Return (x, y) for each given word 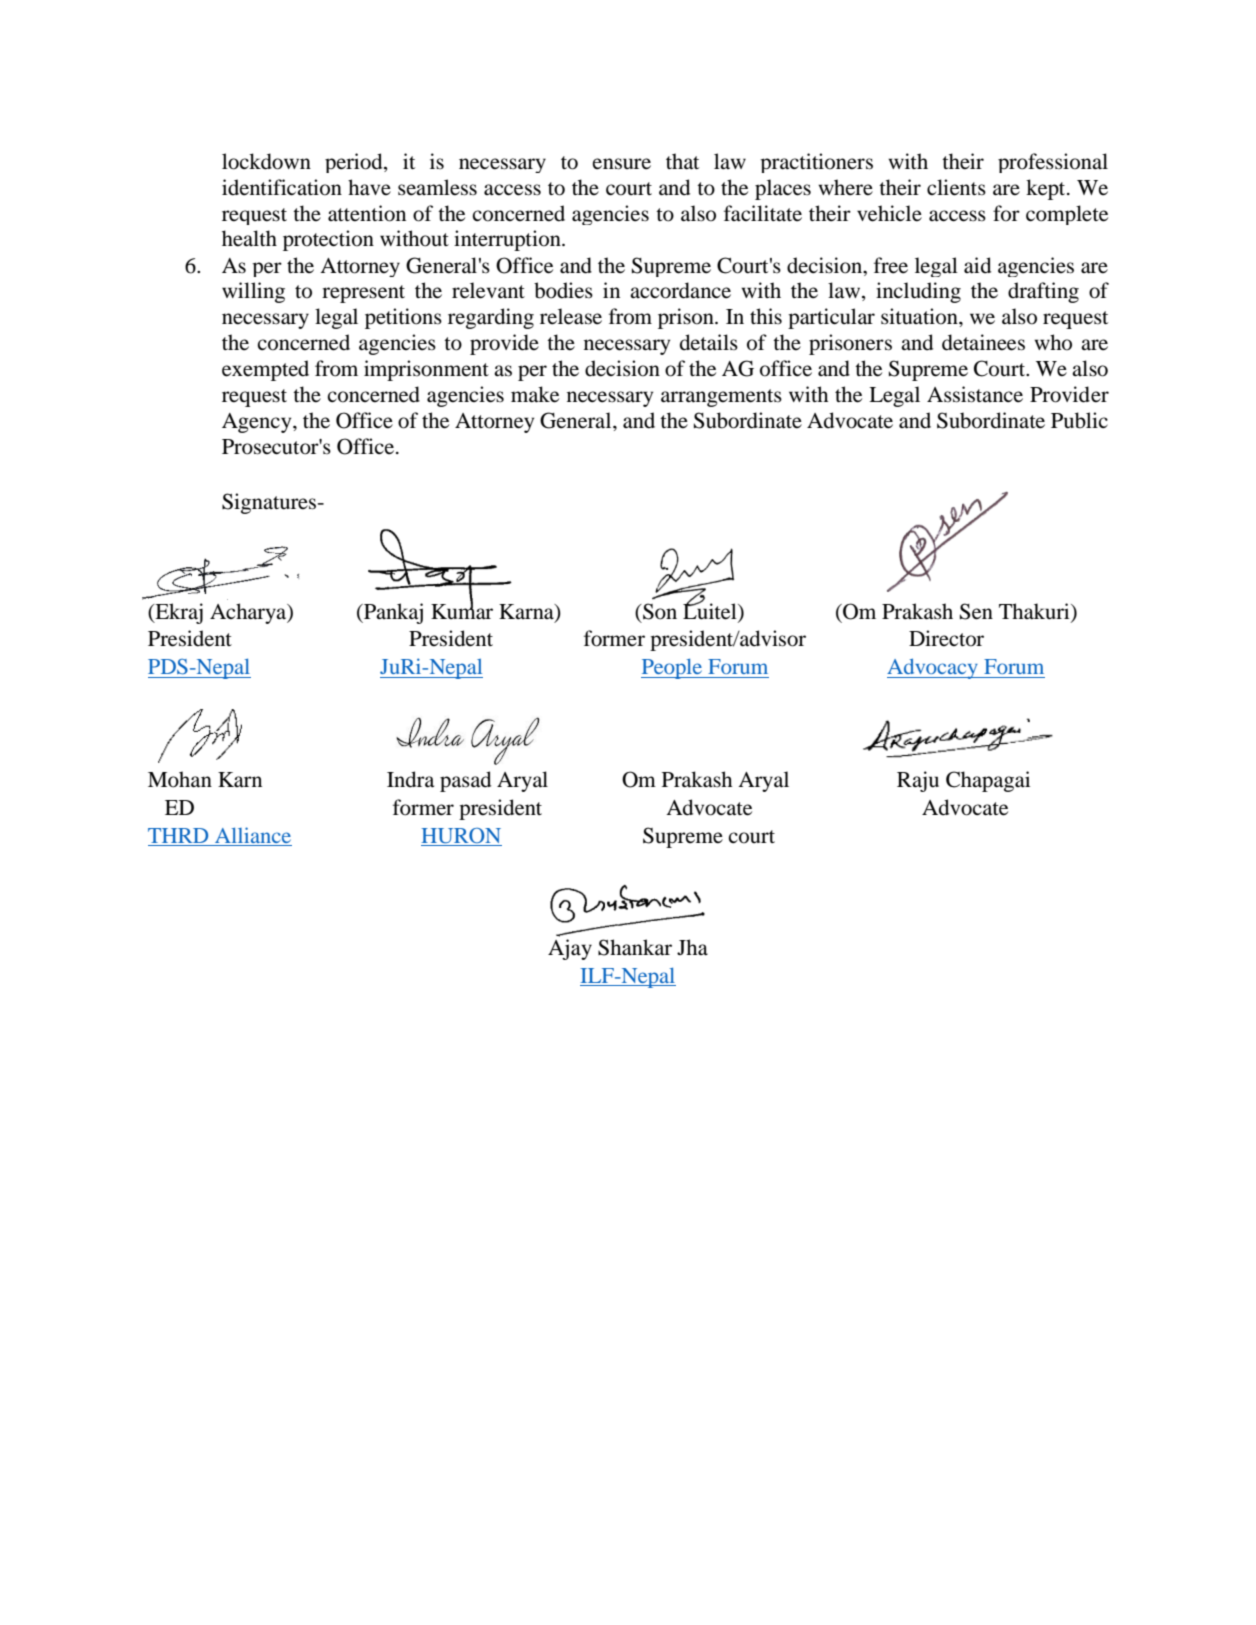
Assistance (975, 394)
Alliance (253, 835)
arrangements (721, 398)
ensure (622, 164)
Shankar (635, 947)
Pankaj (392, 613)
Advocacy (933, 668)
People (673, 669)
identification (282, 187)
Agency (258, 423)
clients (956, 187)
